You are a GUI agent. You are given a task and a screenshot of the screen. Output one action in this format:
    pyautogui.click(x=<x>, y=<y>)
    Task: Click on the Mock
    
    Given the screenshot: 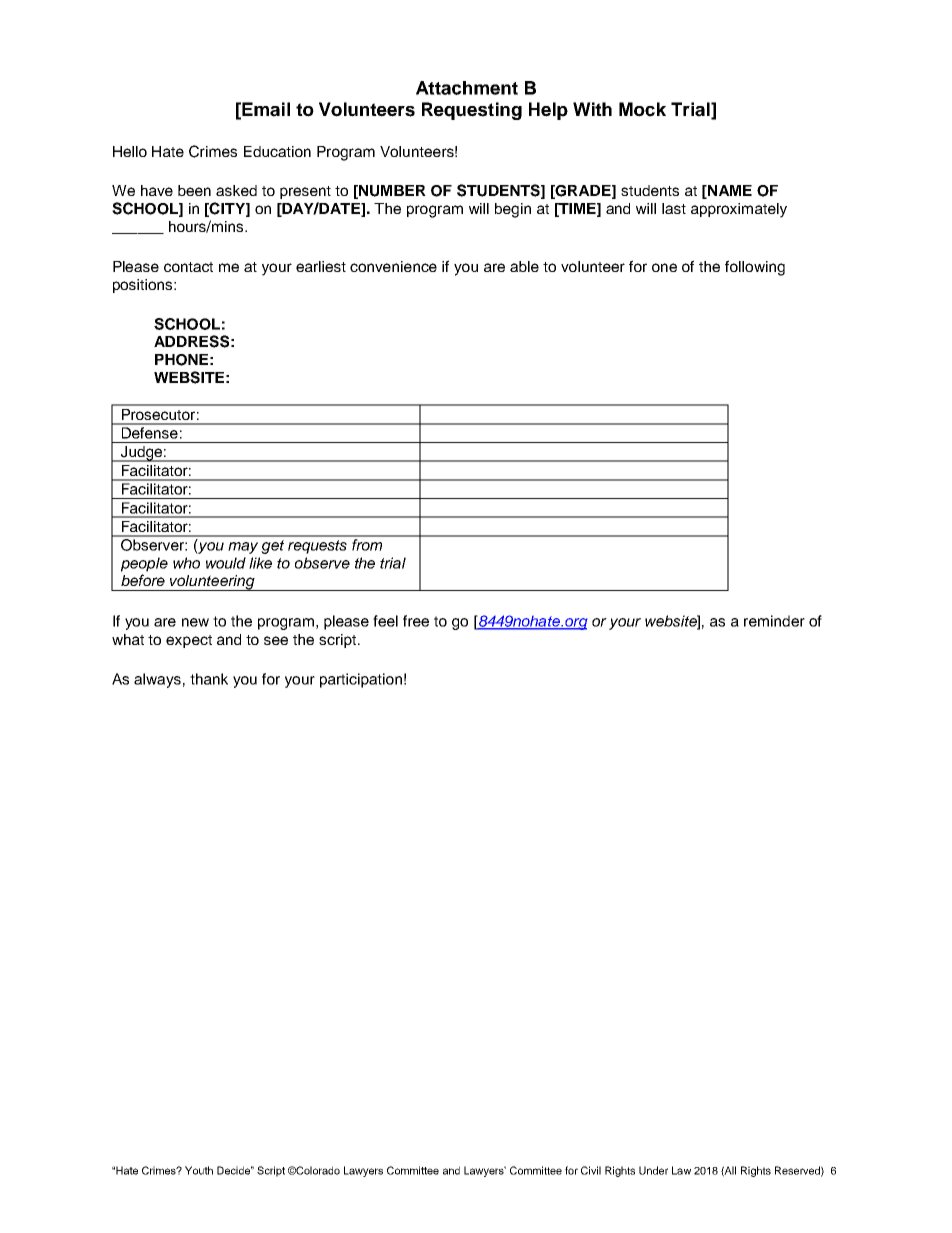 What is the action you would take?
    pyautogui.click(x=642, y=109)
